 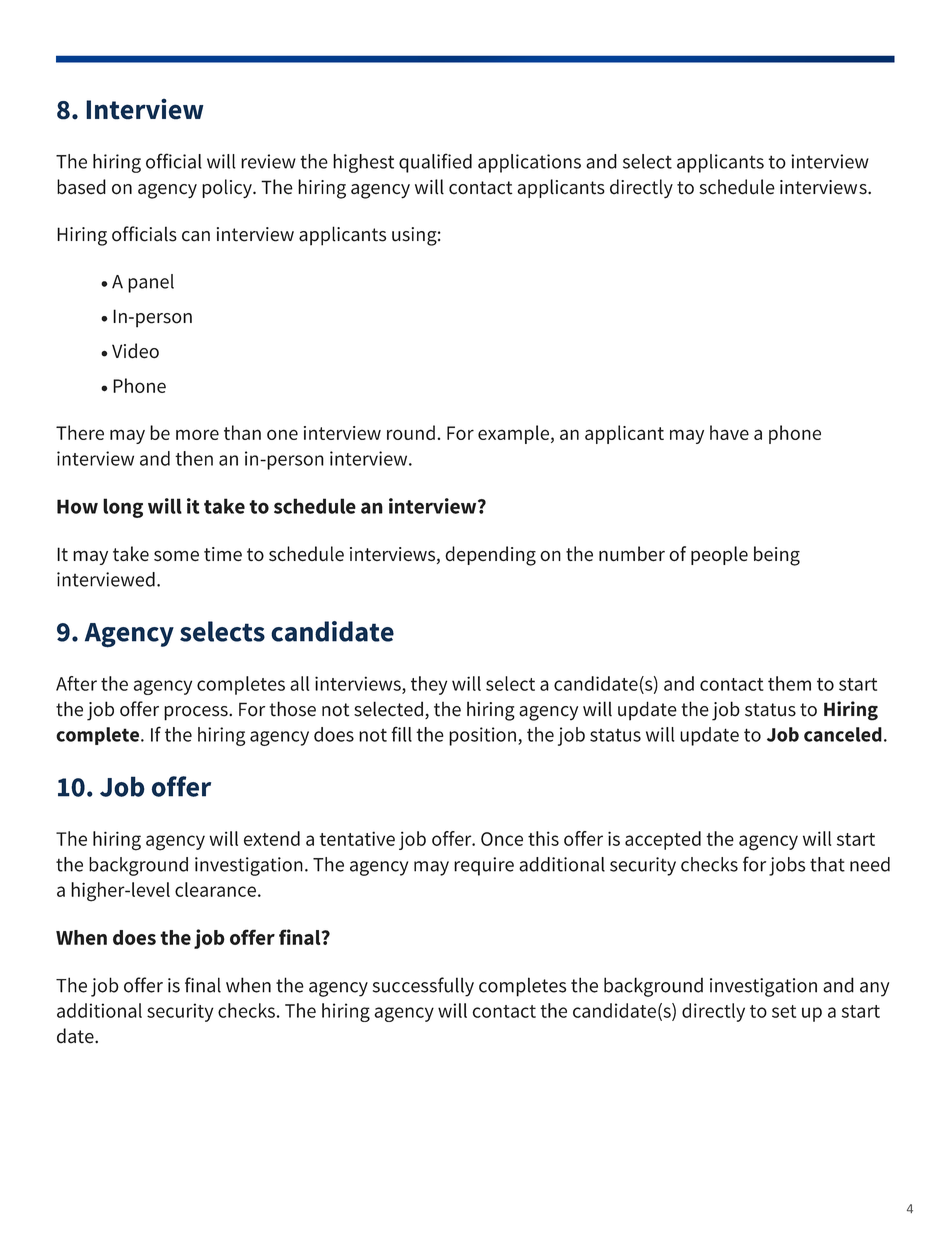 I want to click on applications, so click(x=529, y=163).
